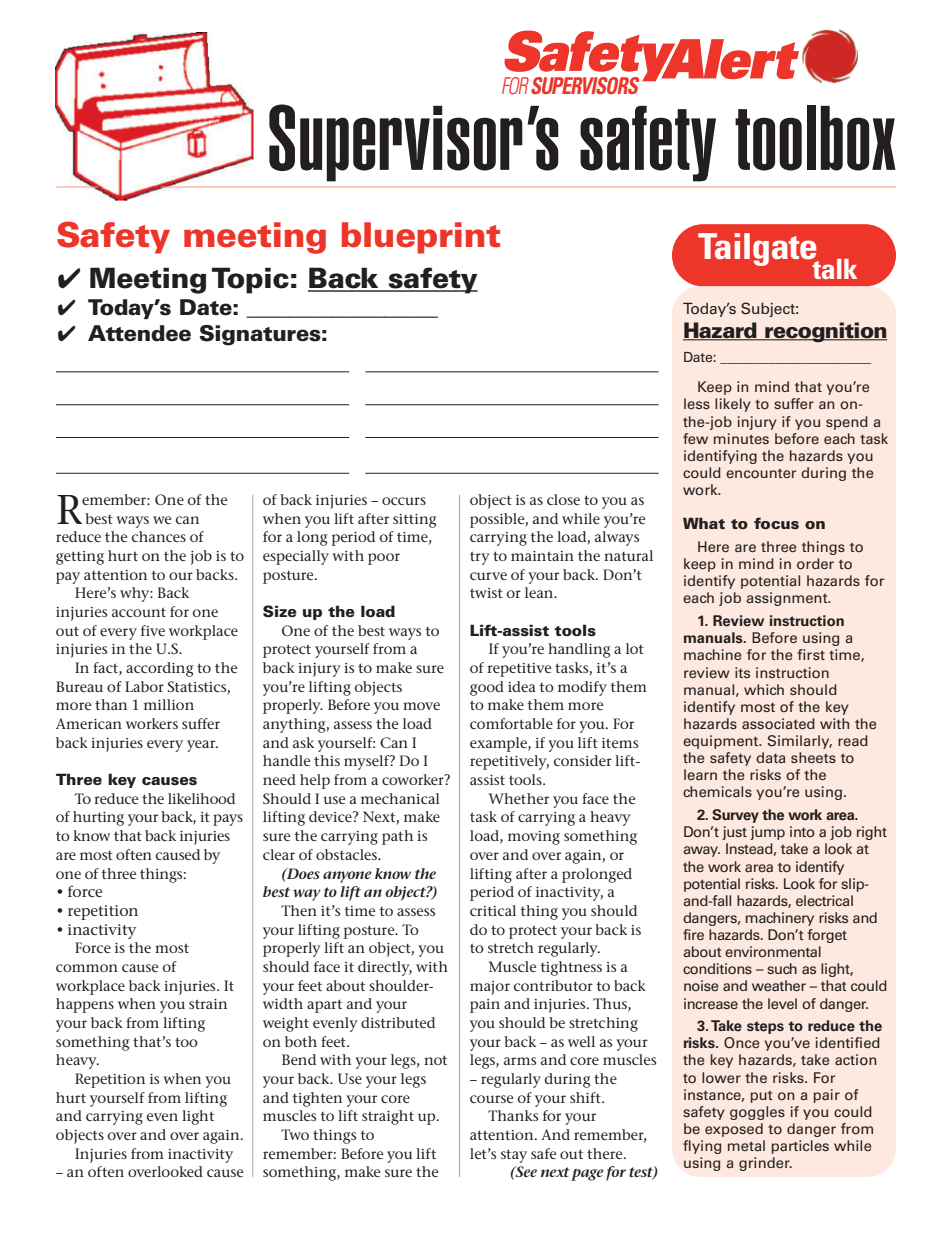 This screenshot has width=952, height=1233. I want to click on first, so click(811, 654).
